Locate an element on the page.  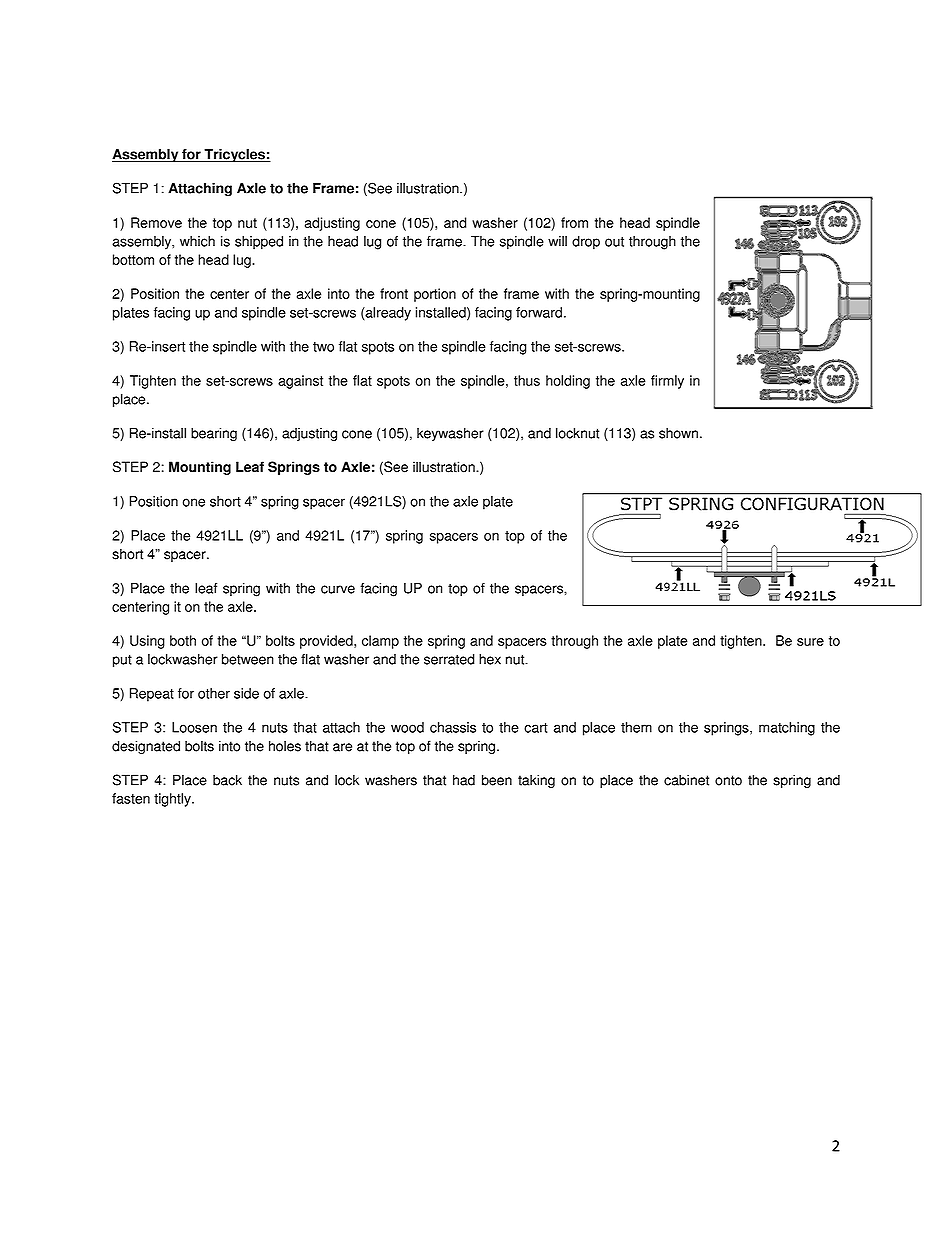
curve is located at coordinates (338, 589).
